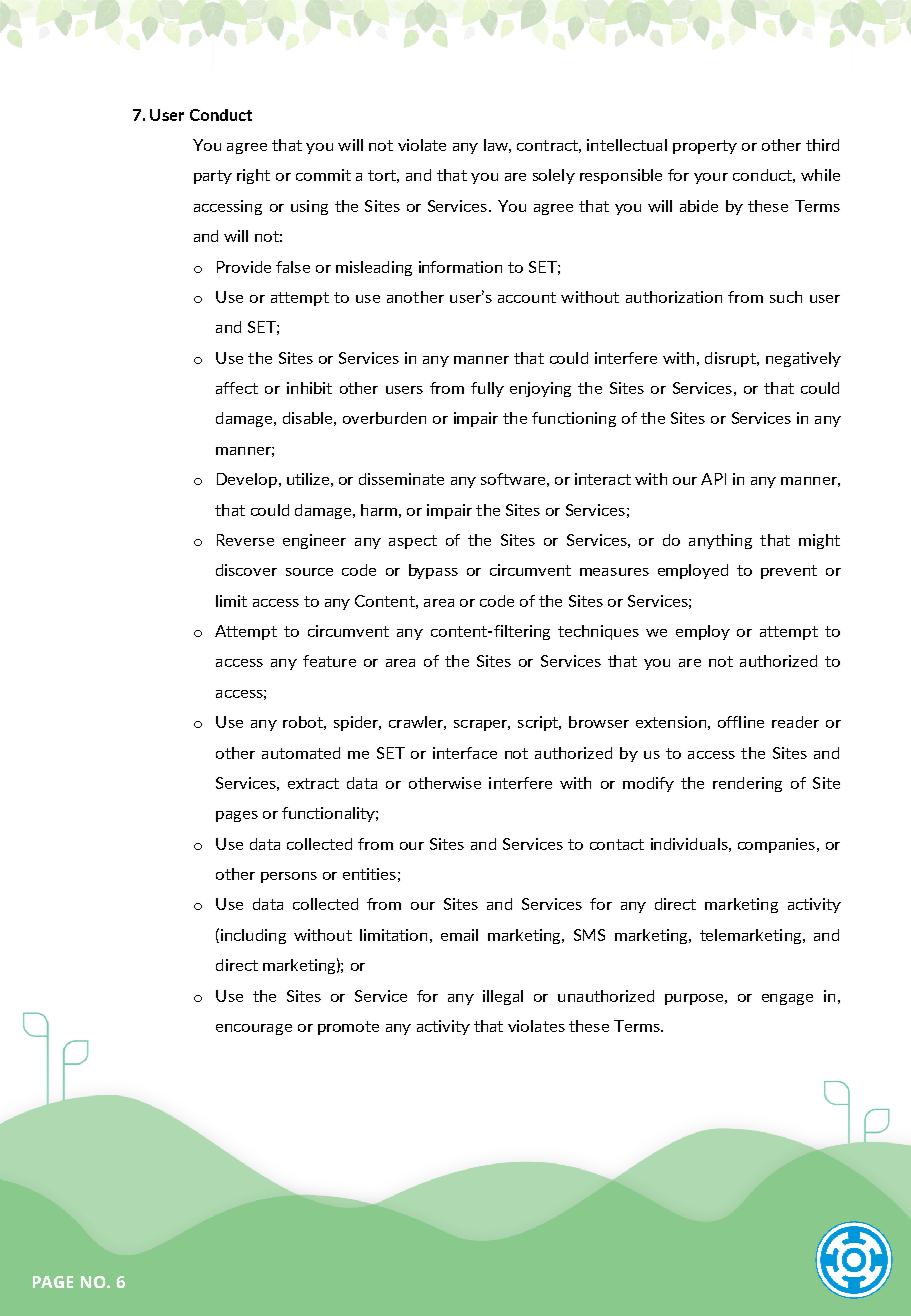  Describe the element at coordinates (301, 753) in the screenshot. I see `automated` at that location.
